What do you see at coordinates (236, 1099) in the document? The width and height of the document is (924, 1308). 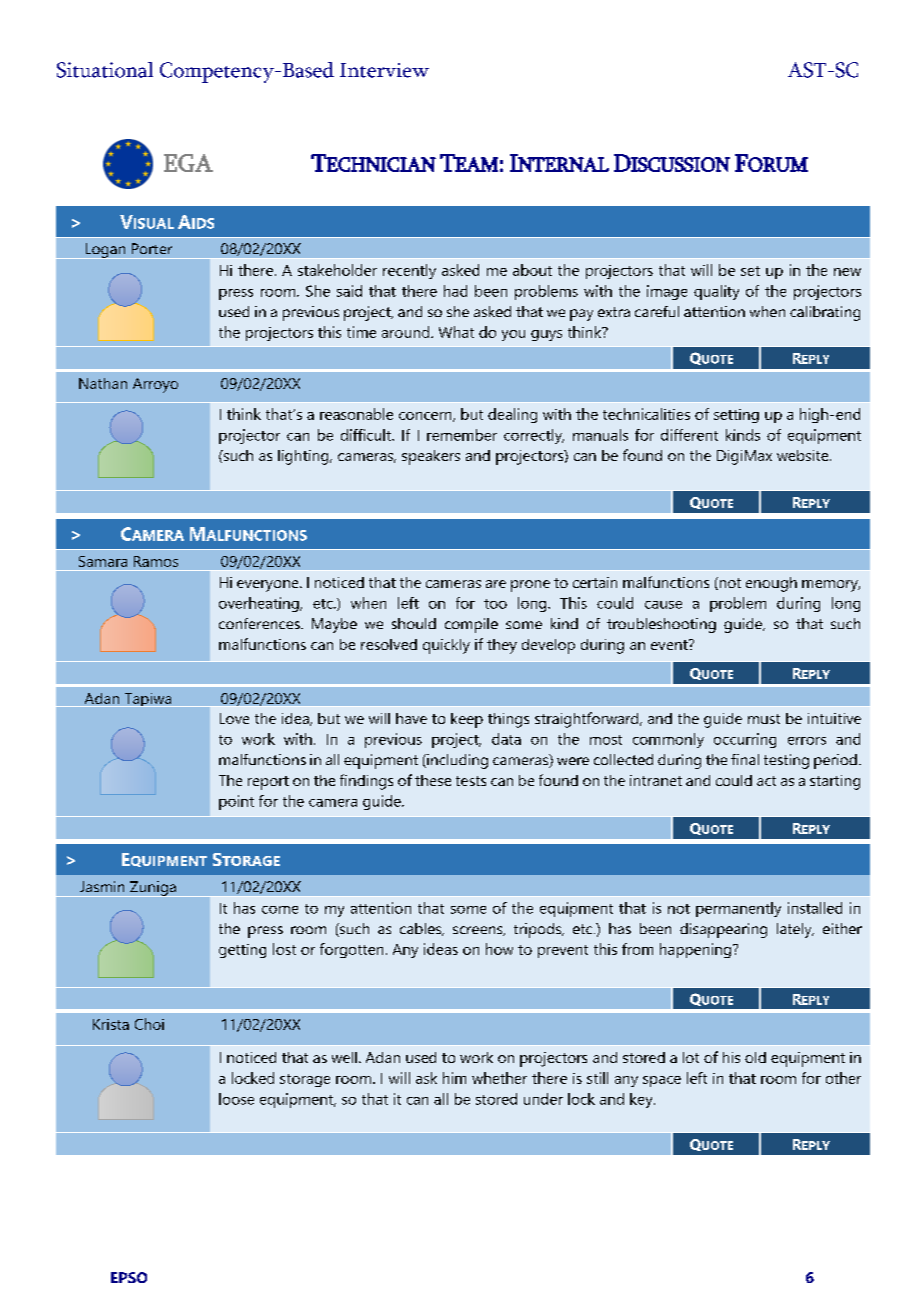 I see `loose` at bounding box center [236, 1099].
